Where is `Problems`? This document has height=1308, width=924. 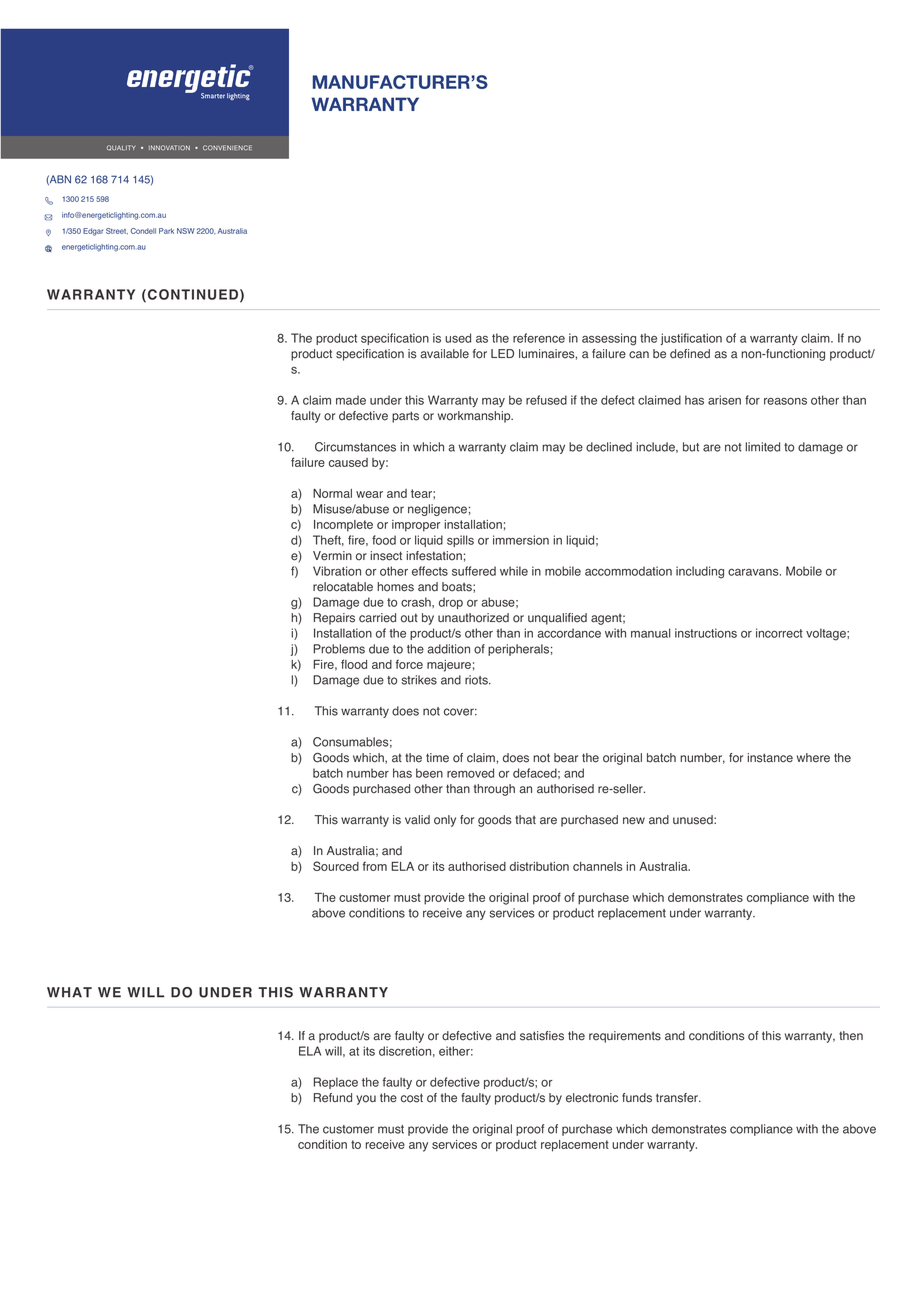
Problems is located at coordinates (339, 649).
